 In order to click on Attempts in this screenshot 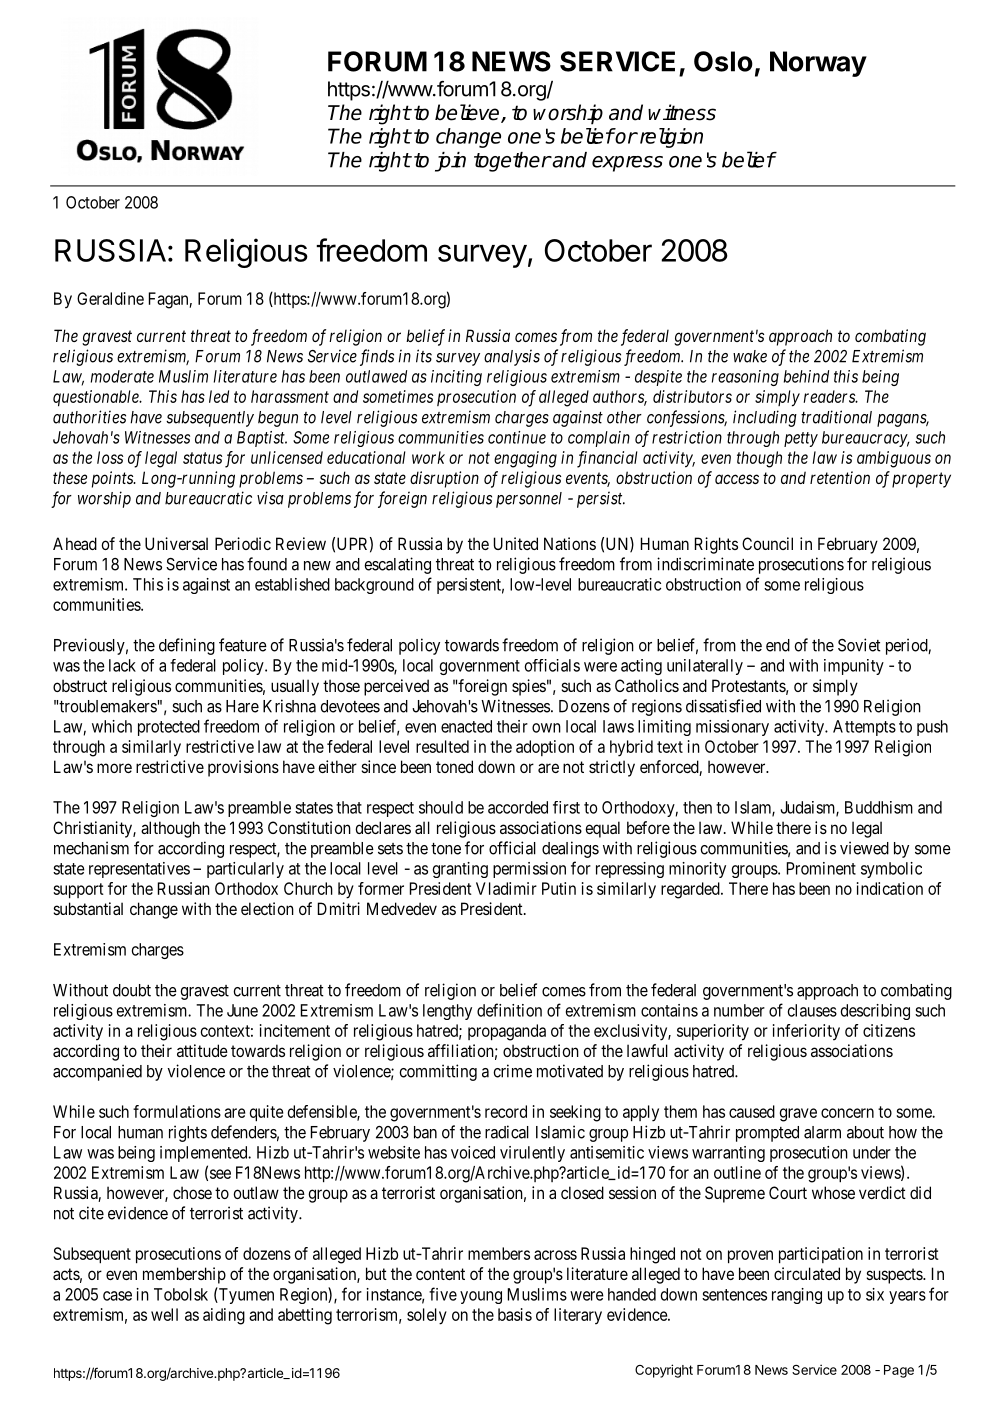, I will do `click(864, 728)`.
